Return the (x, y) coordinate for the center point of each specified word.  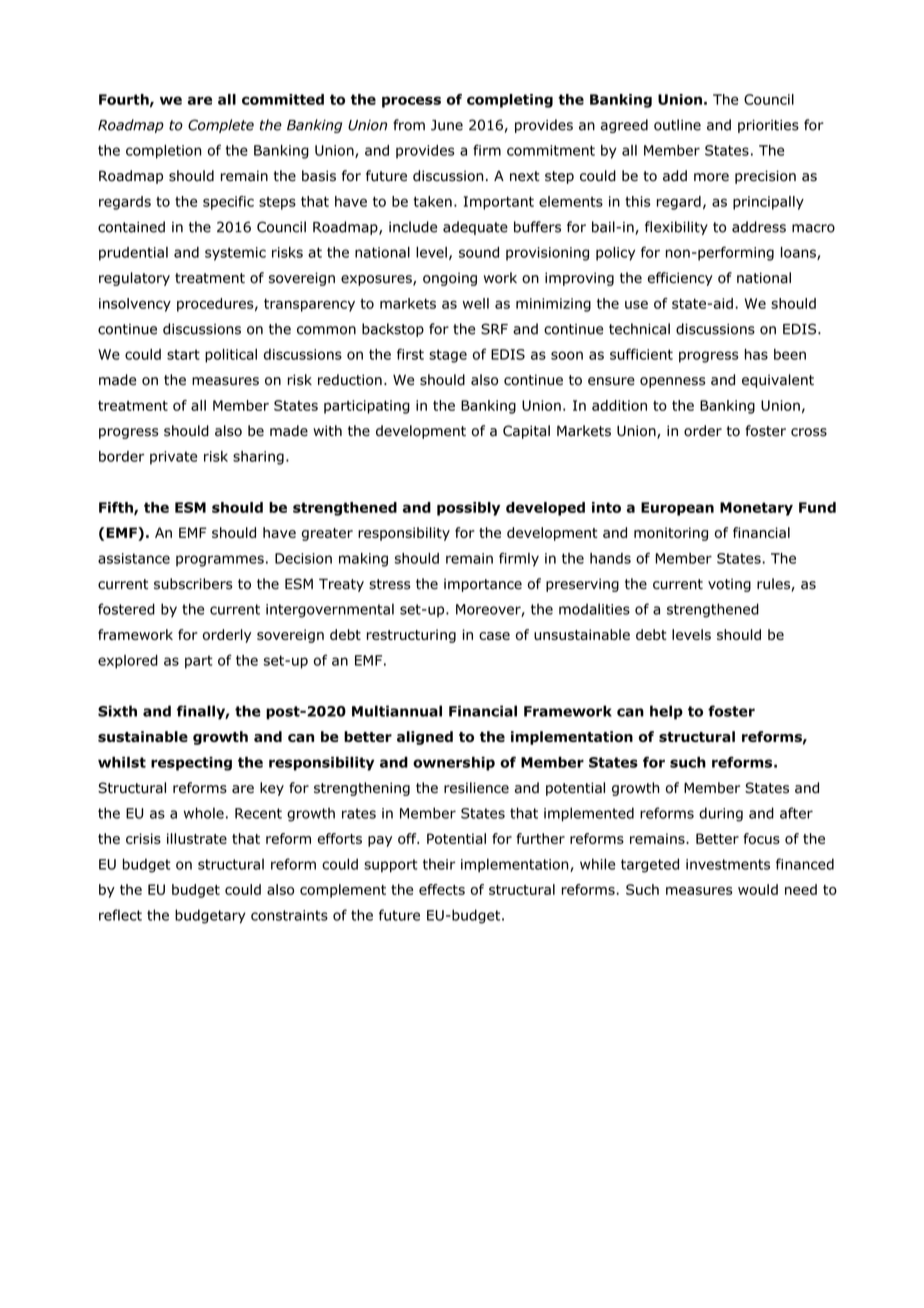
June (447, 125)
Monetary (756, 509)
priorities (768, 126)
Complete (221, 126)
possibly (468, 509)
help (666, 712)
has (756, 354)
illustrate (197, 838)
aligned (425, 738)
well (476, 303)
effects (442, 889)
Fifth (117, 508)
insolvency (135, 305)
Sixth (117, 711)
